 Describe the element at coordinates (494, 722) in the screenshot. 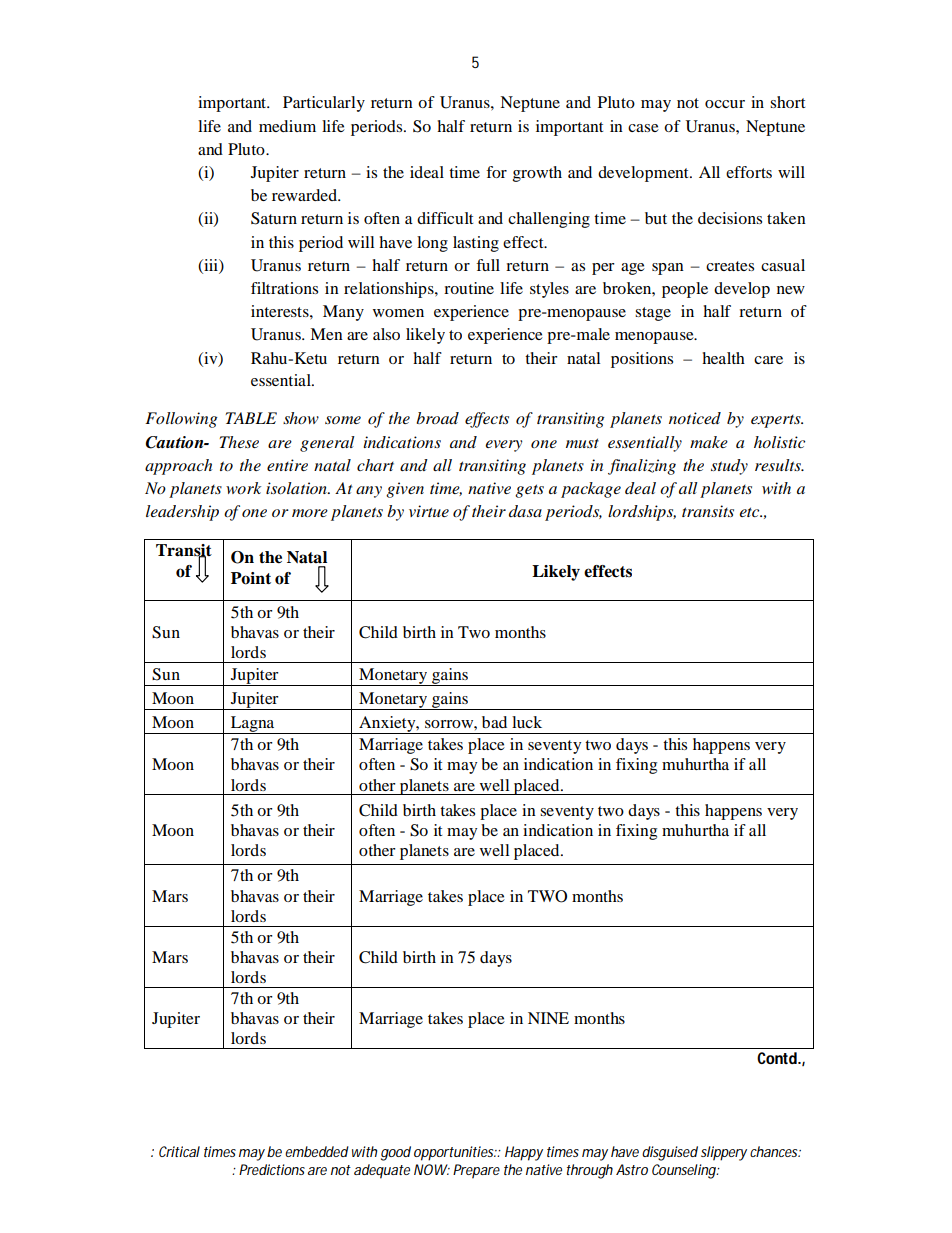

I see `bad` at that location.
